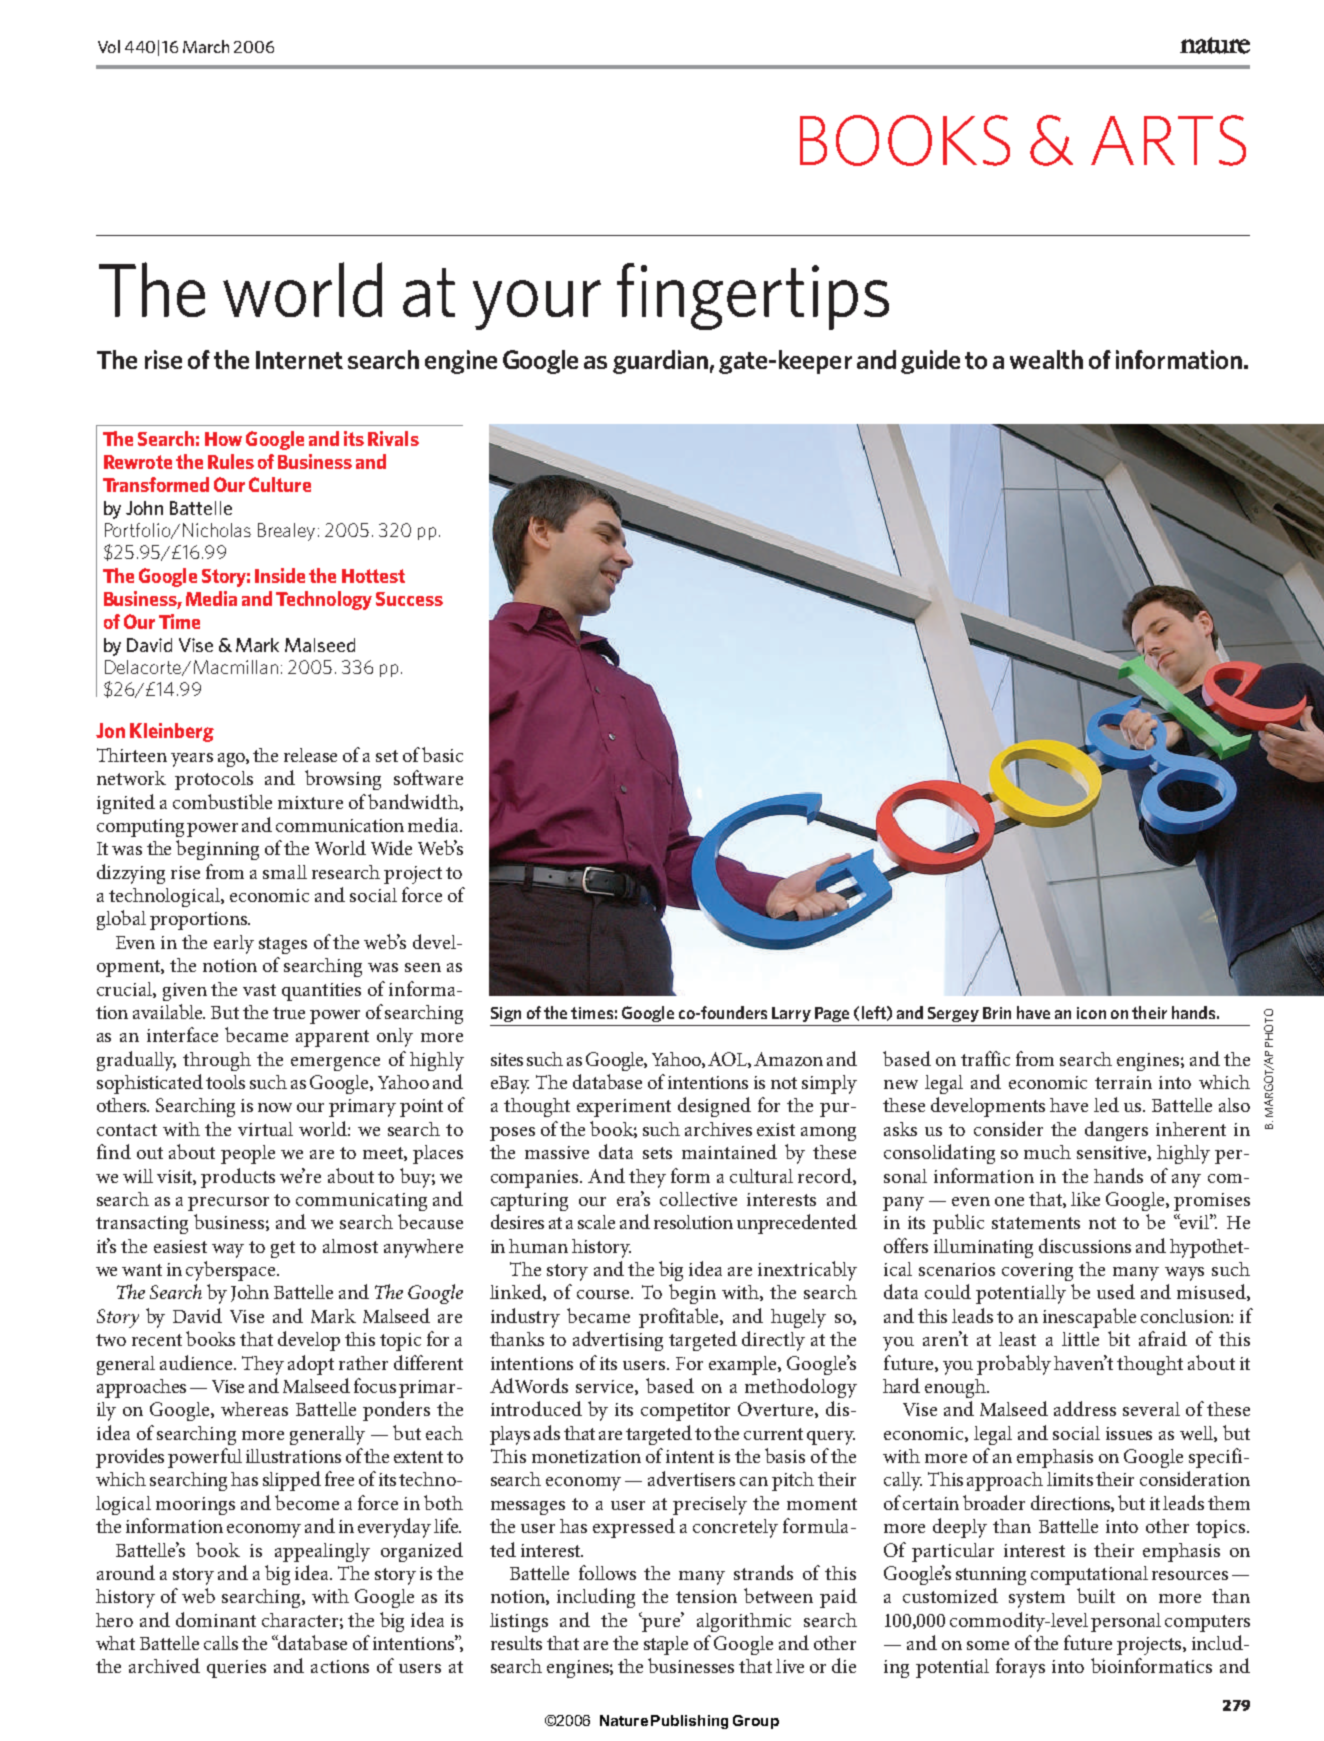  What do you see at coordinates (753, 296) in the screenshot?
I see `fingertips` at bounding box center [753, 296].
